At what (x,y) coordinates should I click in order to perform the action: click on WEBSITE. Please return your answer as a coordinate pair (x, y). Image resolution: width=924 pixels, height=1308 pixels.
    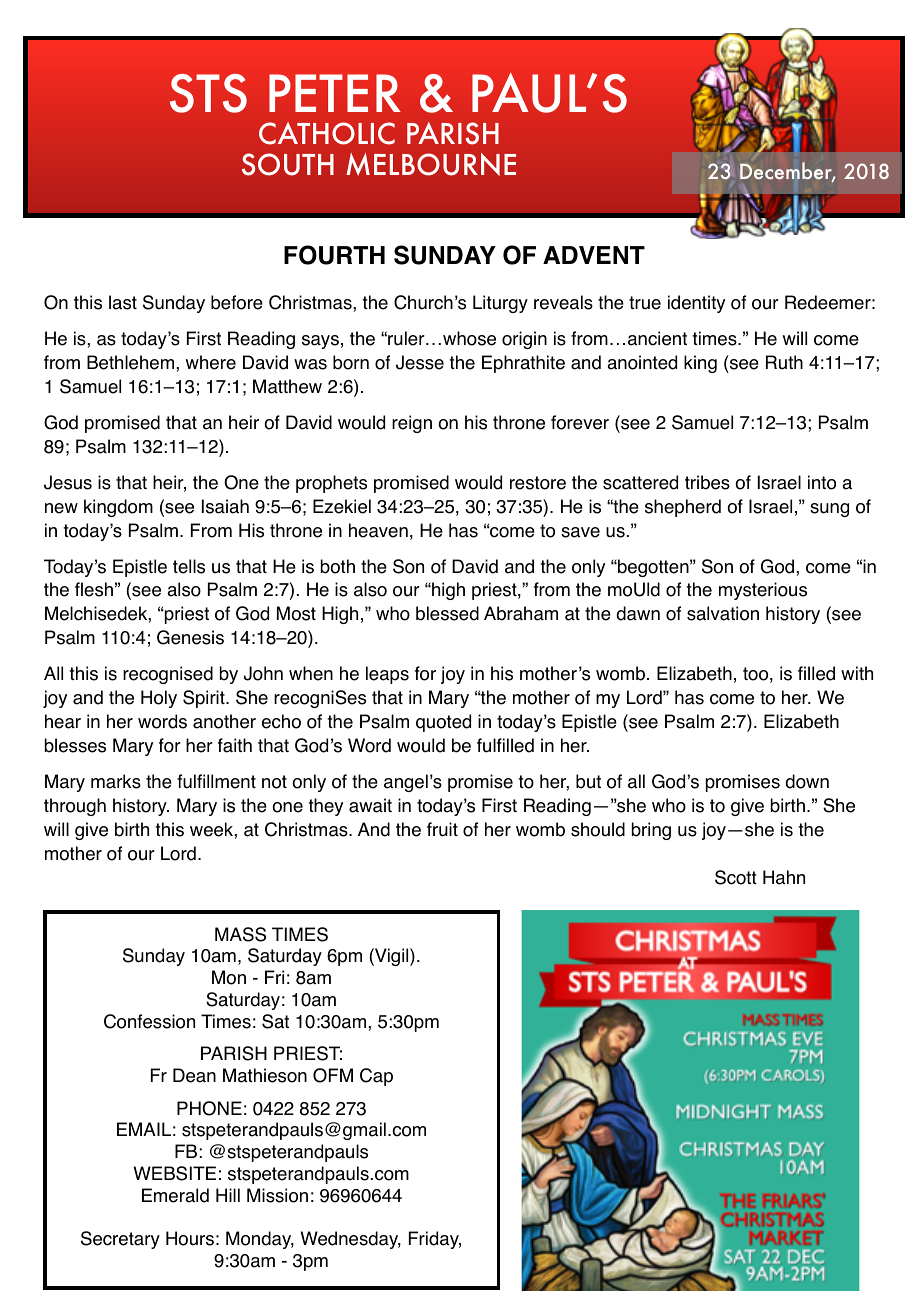
    Looking at the image, I should click on (175, 1173).
